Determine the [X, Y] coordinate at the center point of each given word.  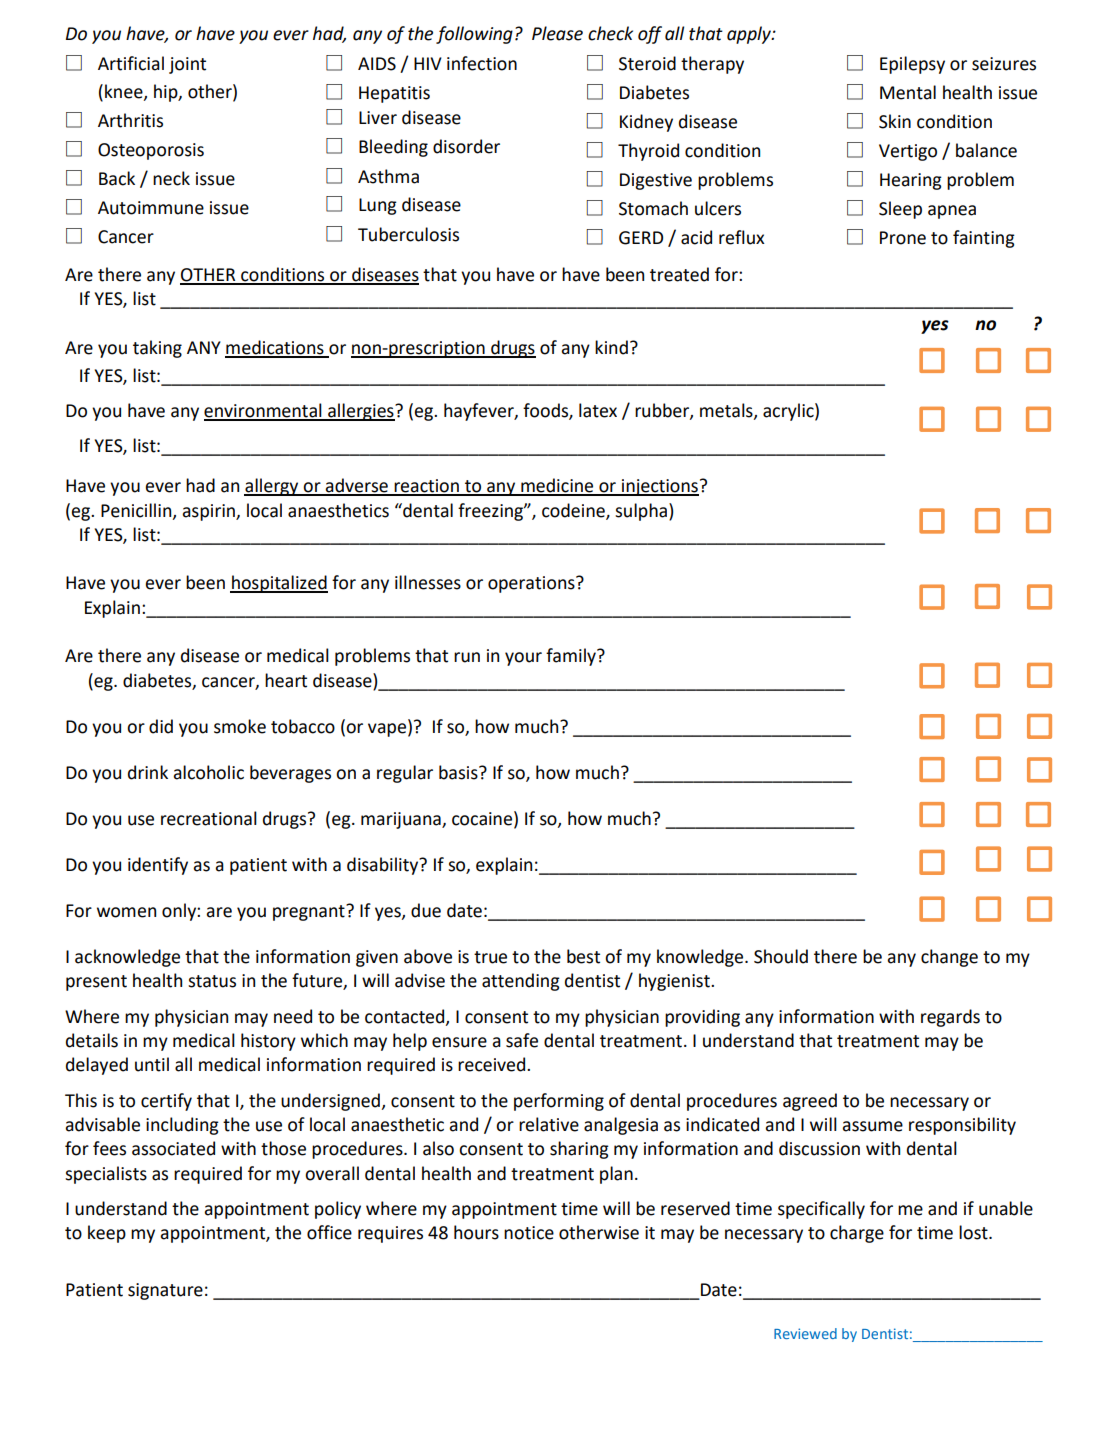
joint [187, 65]
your [523, 659]
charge [857, 1234]
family [572, 657]
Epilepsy [912, 65]
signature [165, 1291]
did [161, 726]
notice [529, 1233]
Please [557, 33]
